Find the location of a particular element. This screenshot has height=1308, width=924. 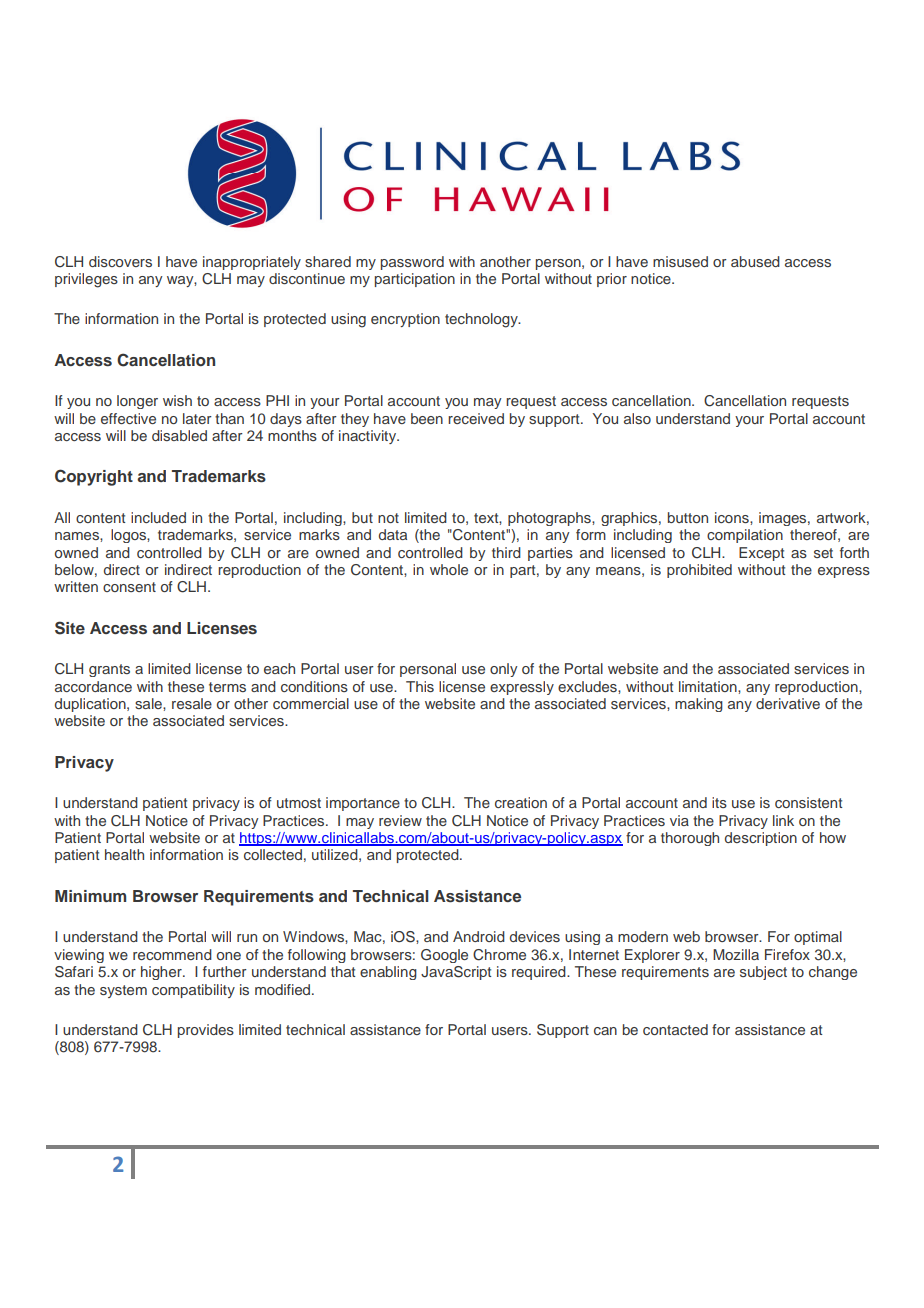

only is located at coordinates (504, 670).
